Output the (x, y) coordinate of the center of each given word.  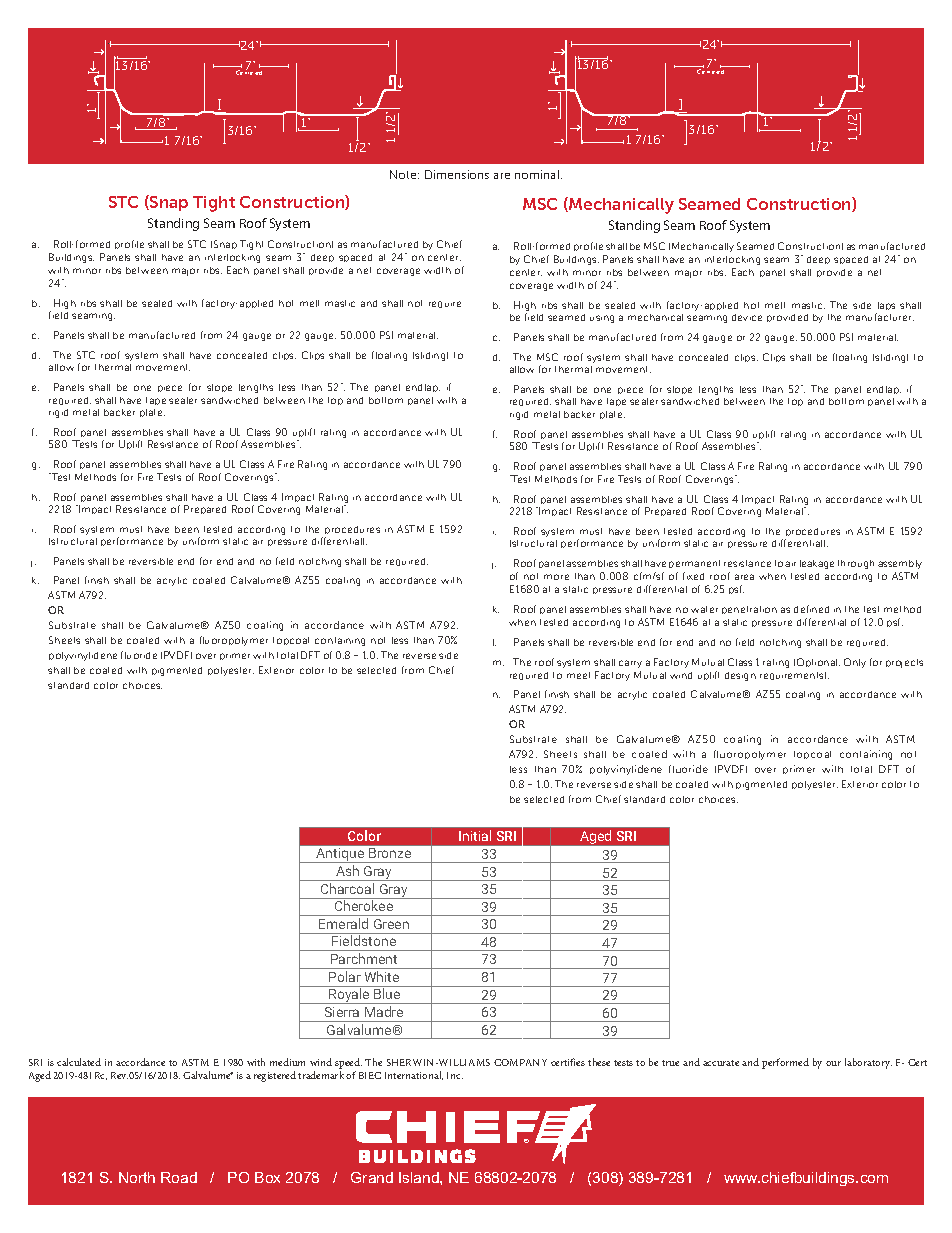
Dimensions (457, 174)
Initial (475, 835)
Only (855, 663)
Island (420, 1177)
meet (578, 675)
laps (885, 308)
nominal (538, 174)
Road (179, 1177)
